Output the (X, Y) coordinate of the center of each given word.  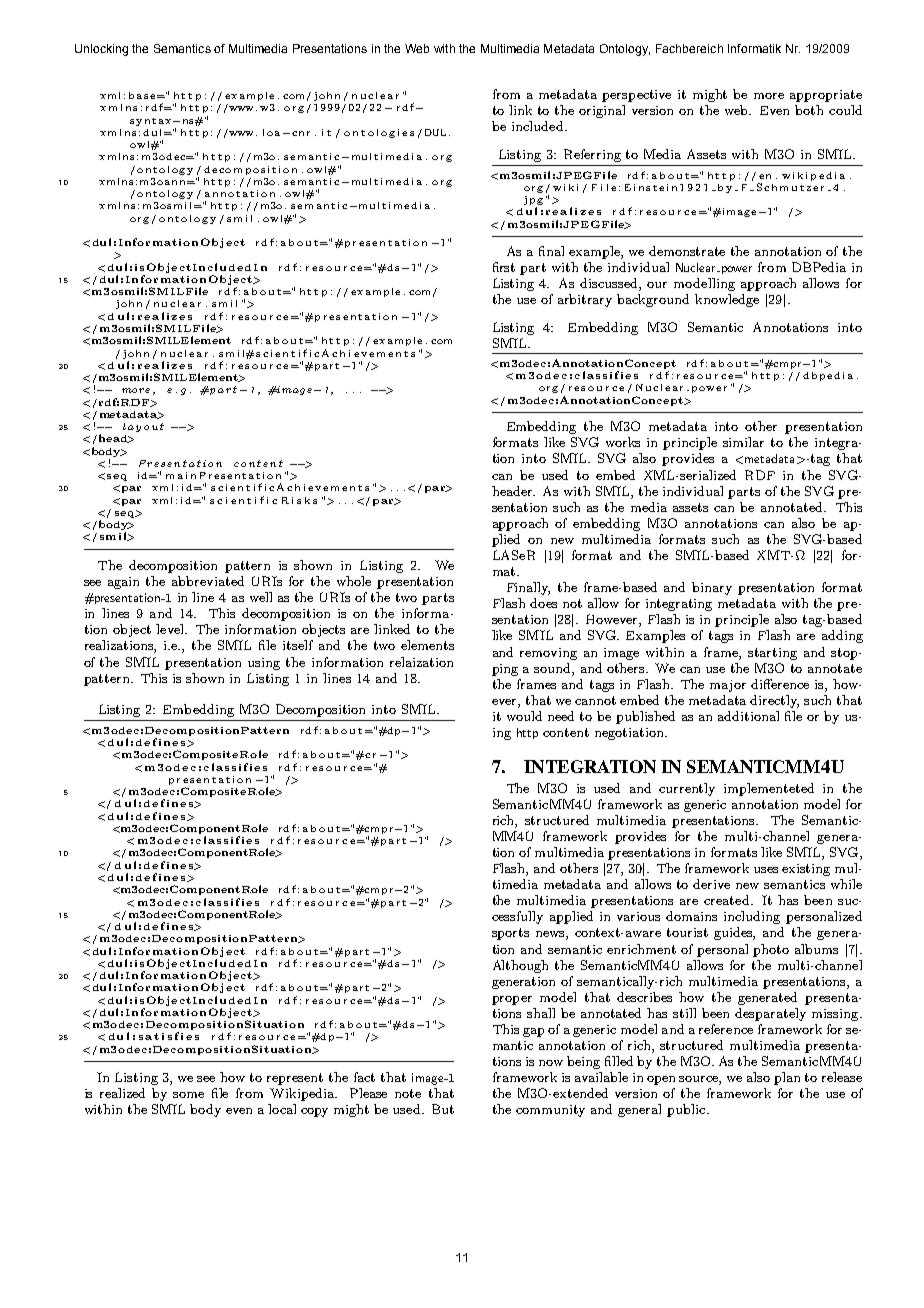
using (264, 664)
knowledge (727, 300)
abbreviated (208, 581)
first (504, 267)
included (539, 126)
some (188, 1095)
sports (510, 934)
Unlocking (101, 50)
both (809, 110)
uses (766, 870)
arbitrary (585, 300)
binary (712, 588)
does (543, 603)
